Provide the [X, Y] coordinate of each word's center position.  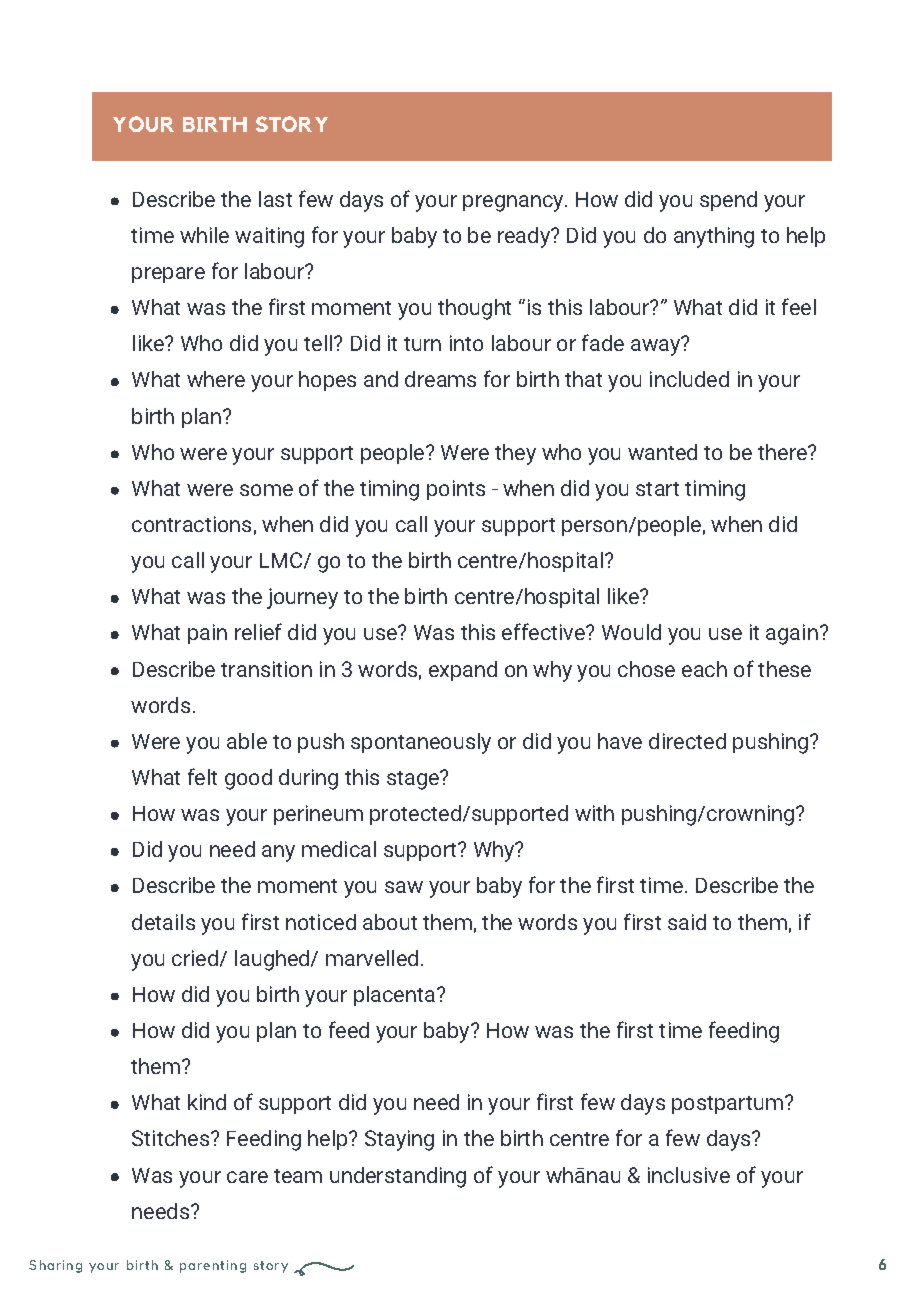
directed [687, 741]
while [204, 235]
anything [714, 237]
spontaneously [421, 743]
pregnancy [514, 203]
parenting [213, 1266]
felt [202, 776]
